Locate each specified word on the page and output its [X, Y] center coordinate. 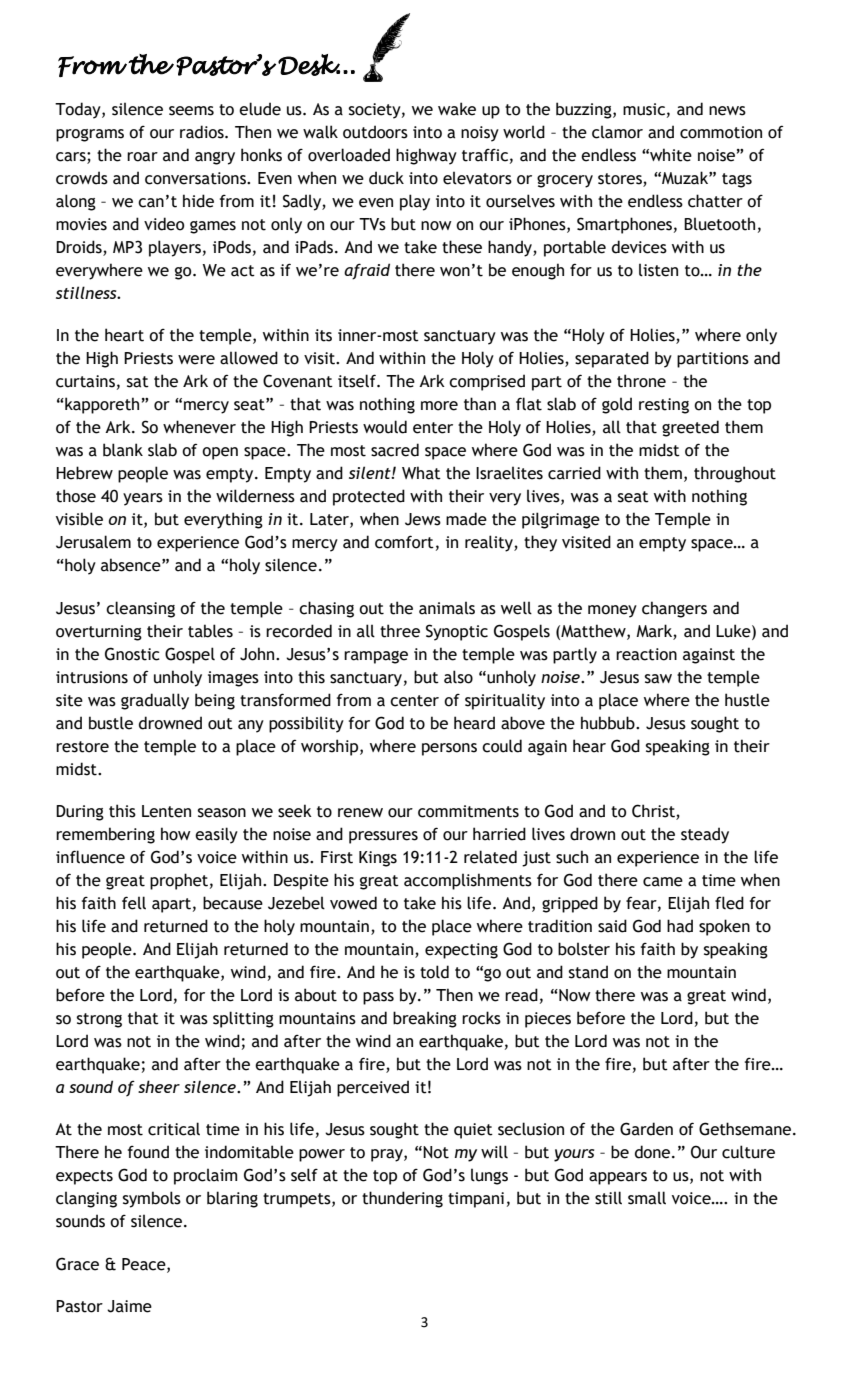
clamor [617, 132]
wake [457, 109]
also [458, 677]
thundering [402, 1199]
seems [191, 111]
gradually [155, 701]
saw [658, 679]
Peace [145, 1265]
